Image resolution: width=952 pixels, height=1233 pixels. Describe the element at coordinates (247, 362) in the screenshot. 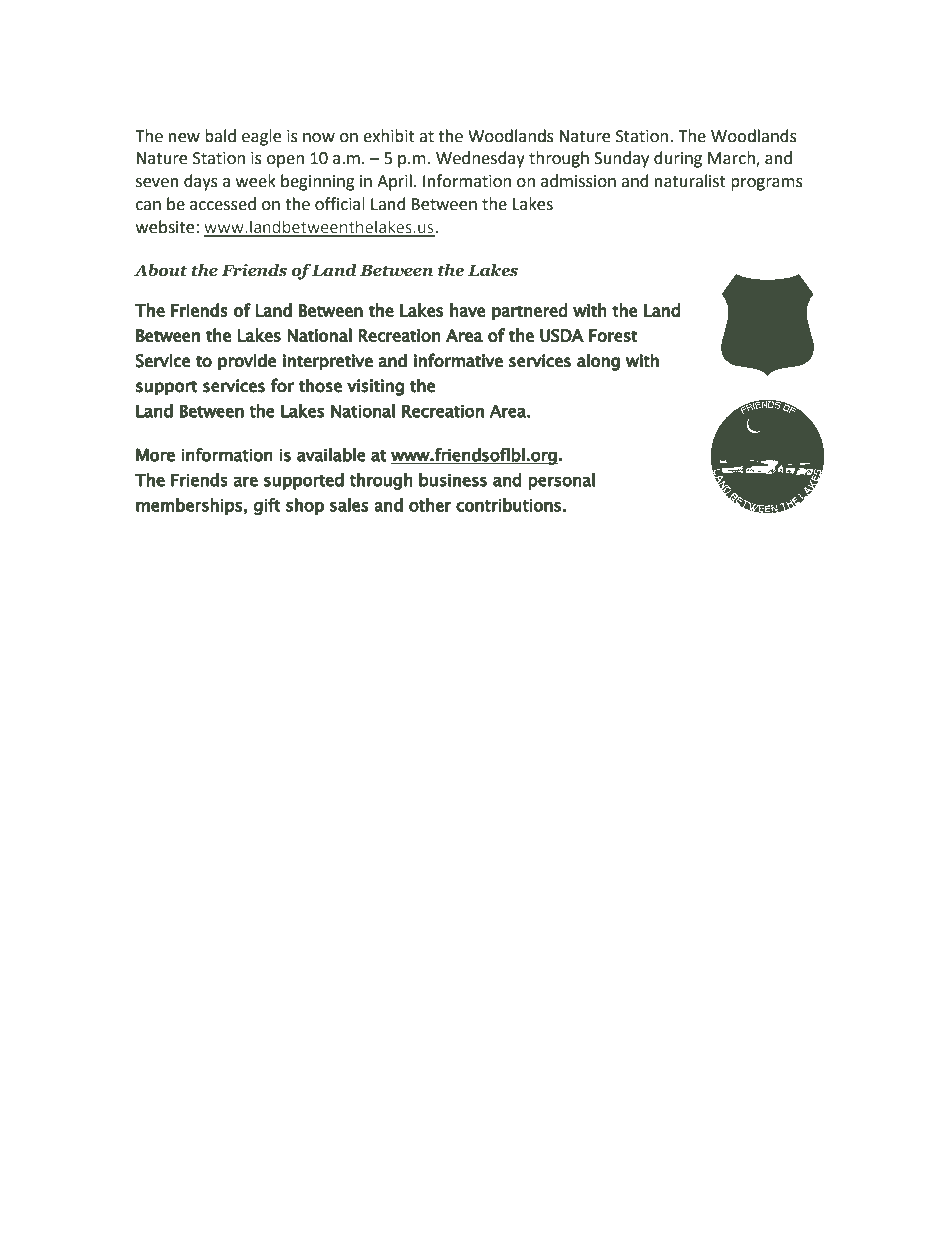

I see `provide` at that location.
